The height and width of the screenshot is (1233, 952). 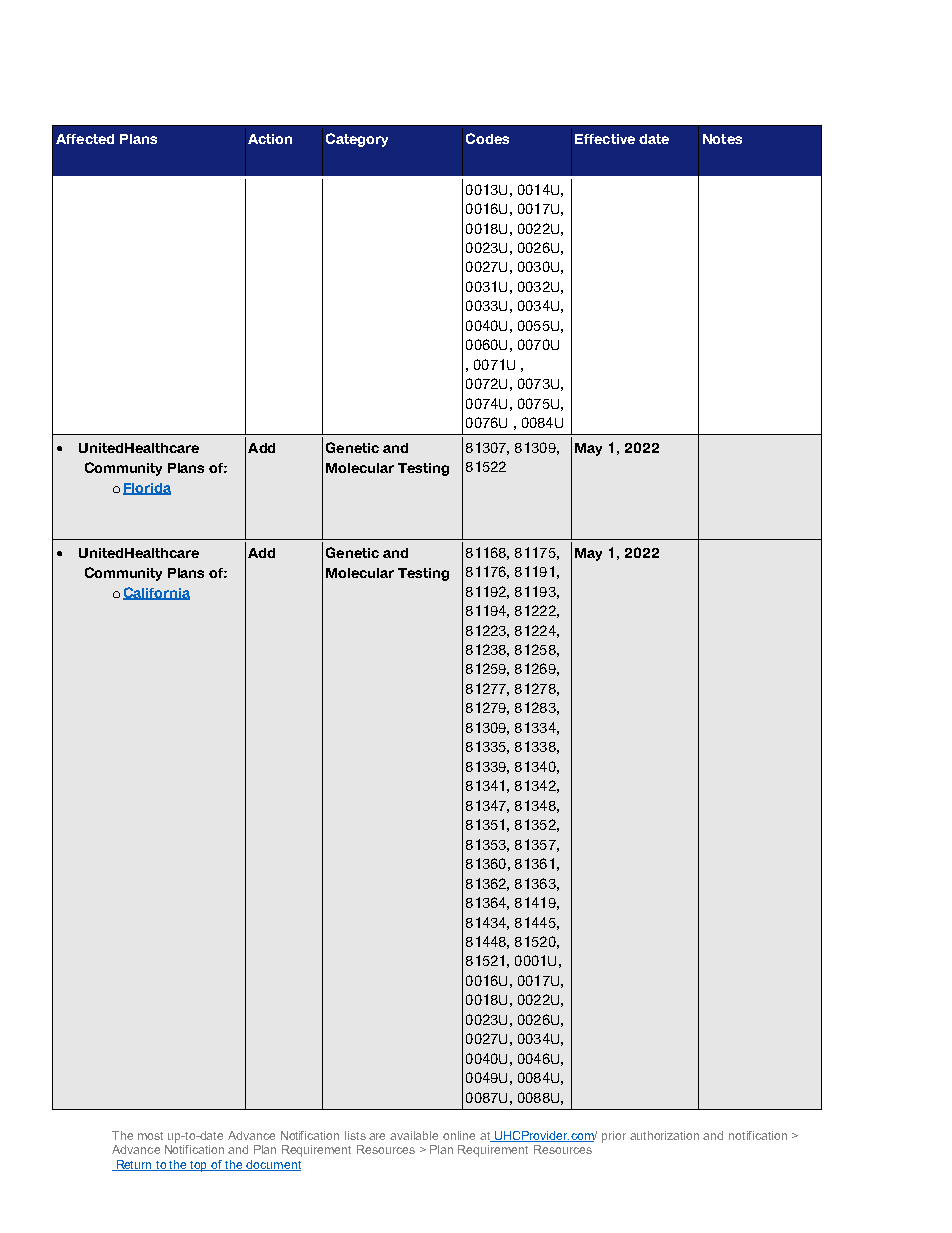 I want to click on Codes, so click(x=487, y=138).
